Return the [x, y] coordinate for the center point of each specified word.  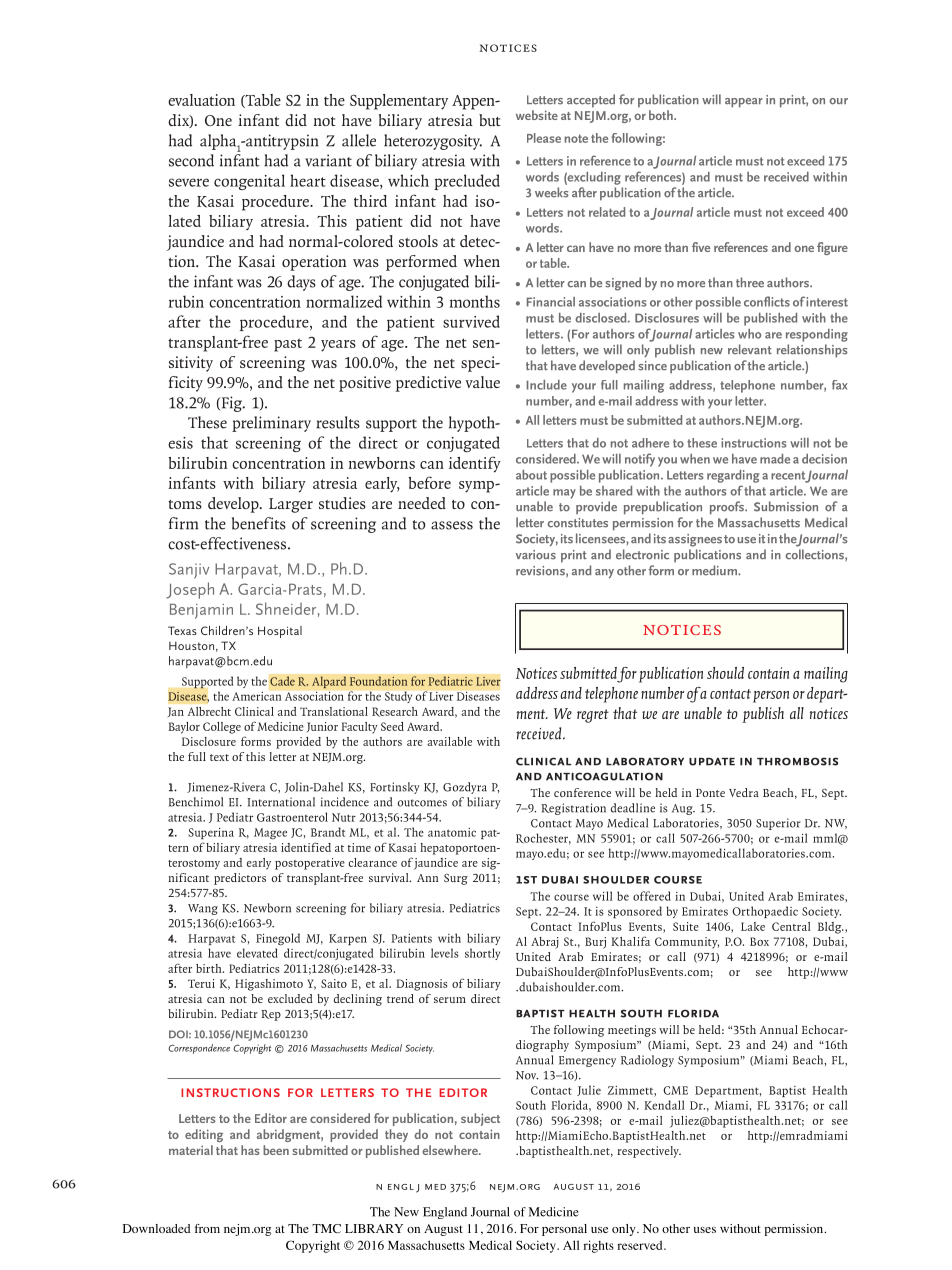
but [490, 120]
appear [744, 103]
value [483, 382]
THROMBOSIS [797, 761]
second [191, 160]
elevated [257, 953]
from [207, 1228]
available [449, 741]
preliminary [271, 424]
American [257, 696]
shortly [482, 954]
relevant [750, 349]
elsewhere [451, 1150]
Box [759, 941]
